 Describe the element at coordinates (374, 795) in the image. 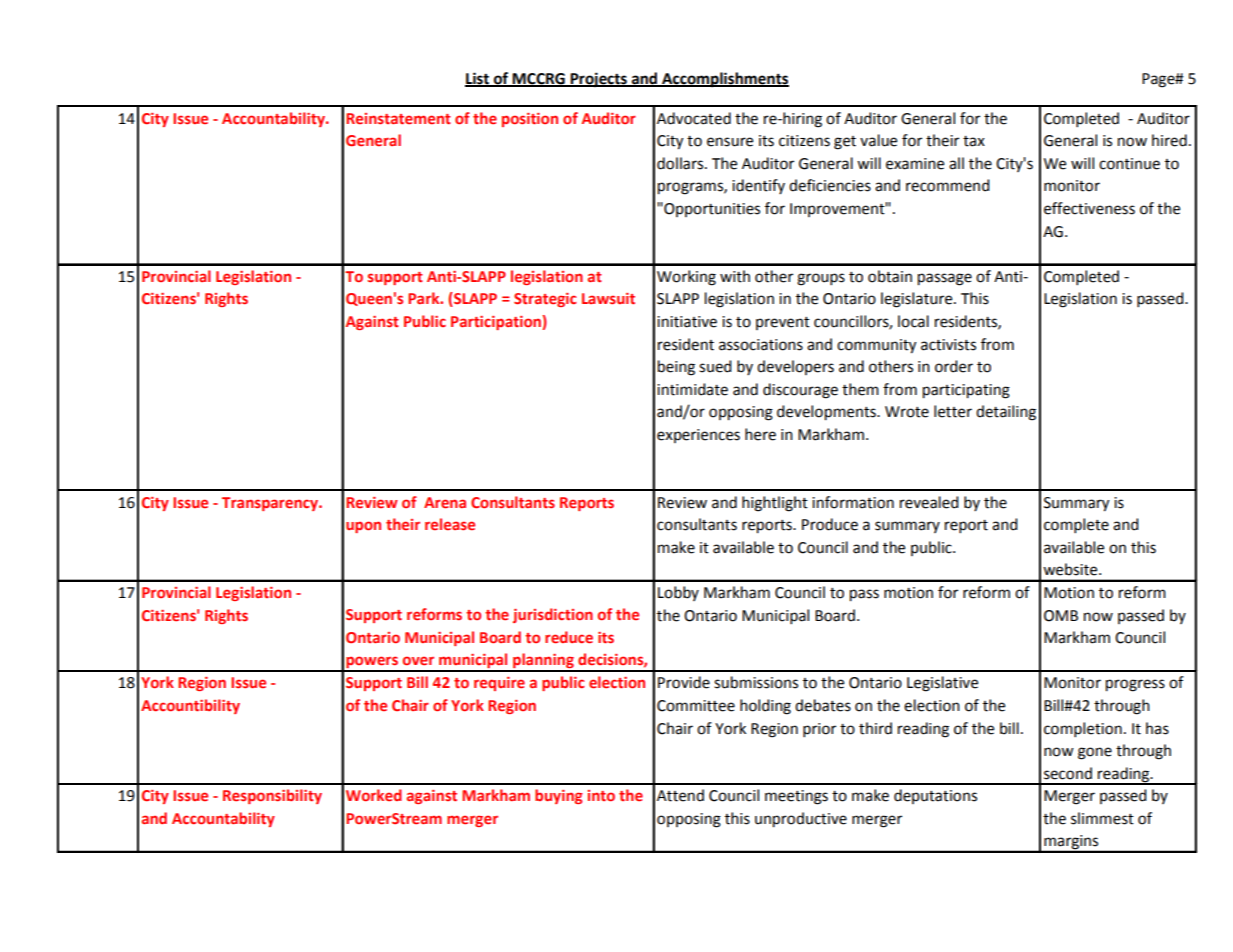

I see `Worked` at that location.
